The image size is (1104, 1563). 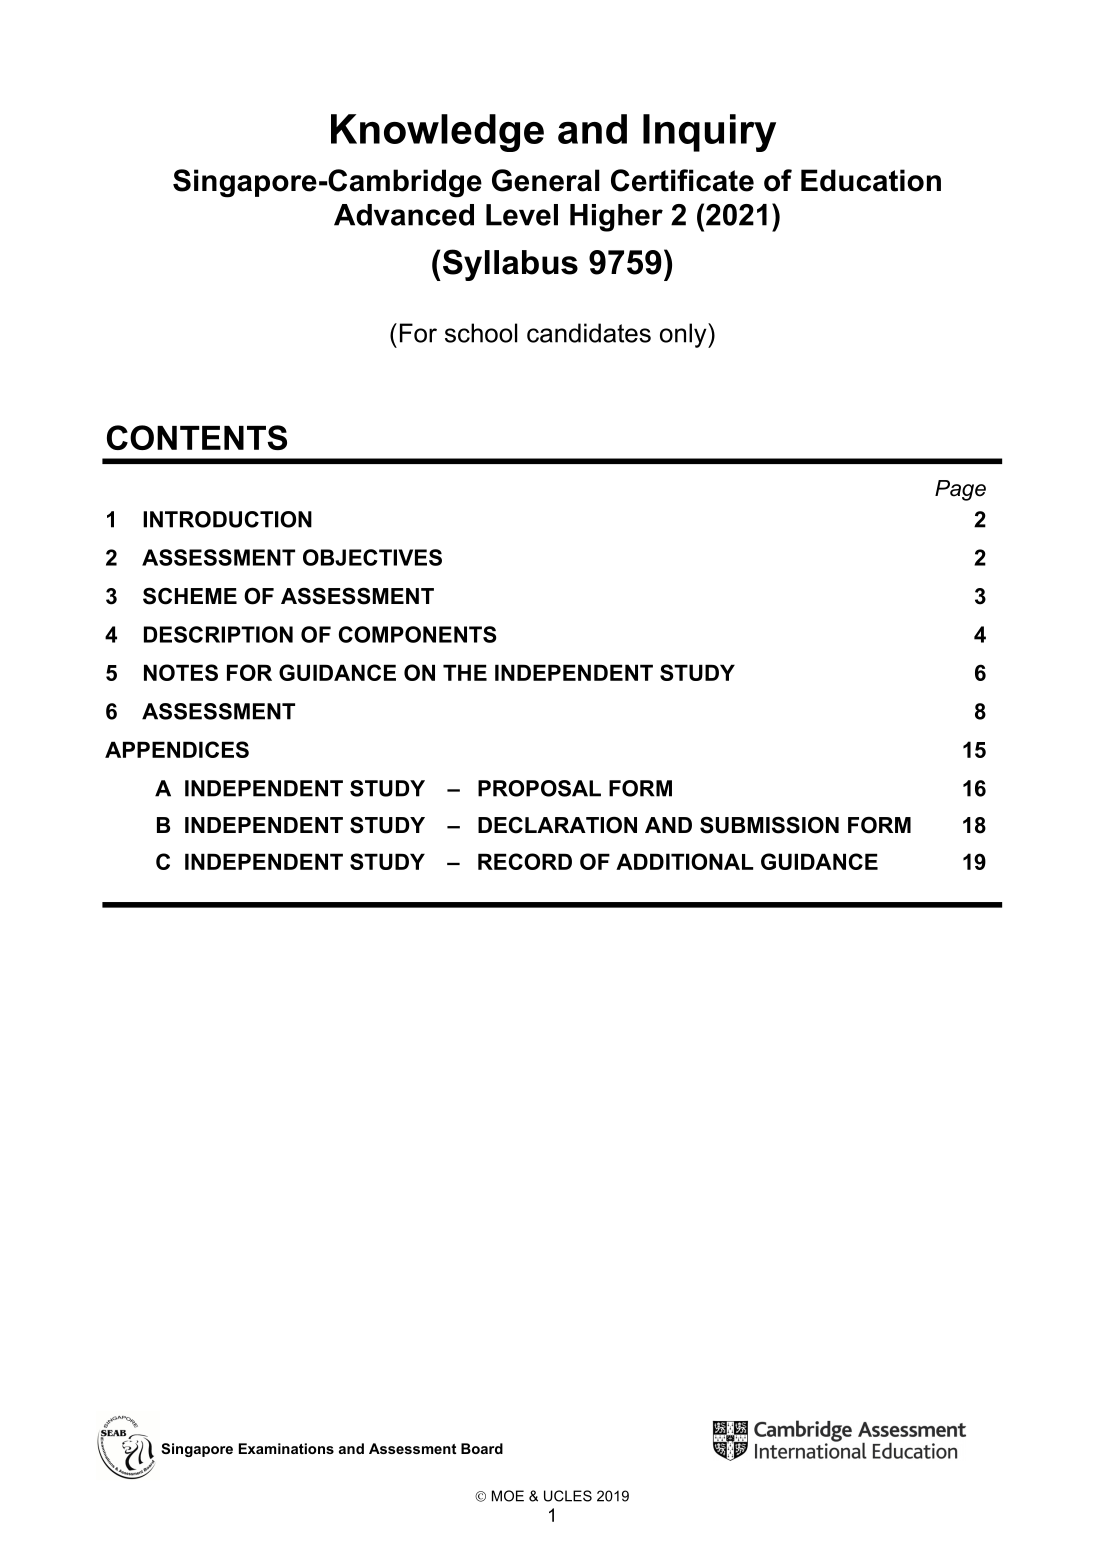 What do you see at coordinates (482, 1448) in the image?
I see `Board` at bounding box center [482, 1448].
